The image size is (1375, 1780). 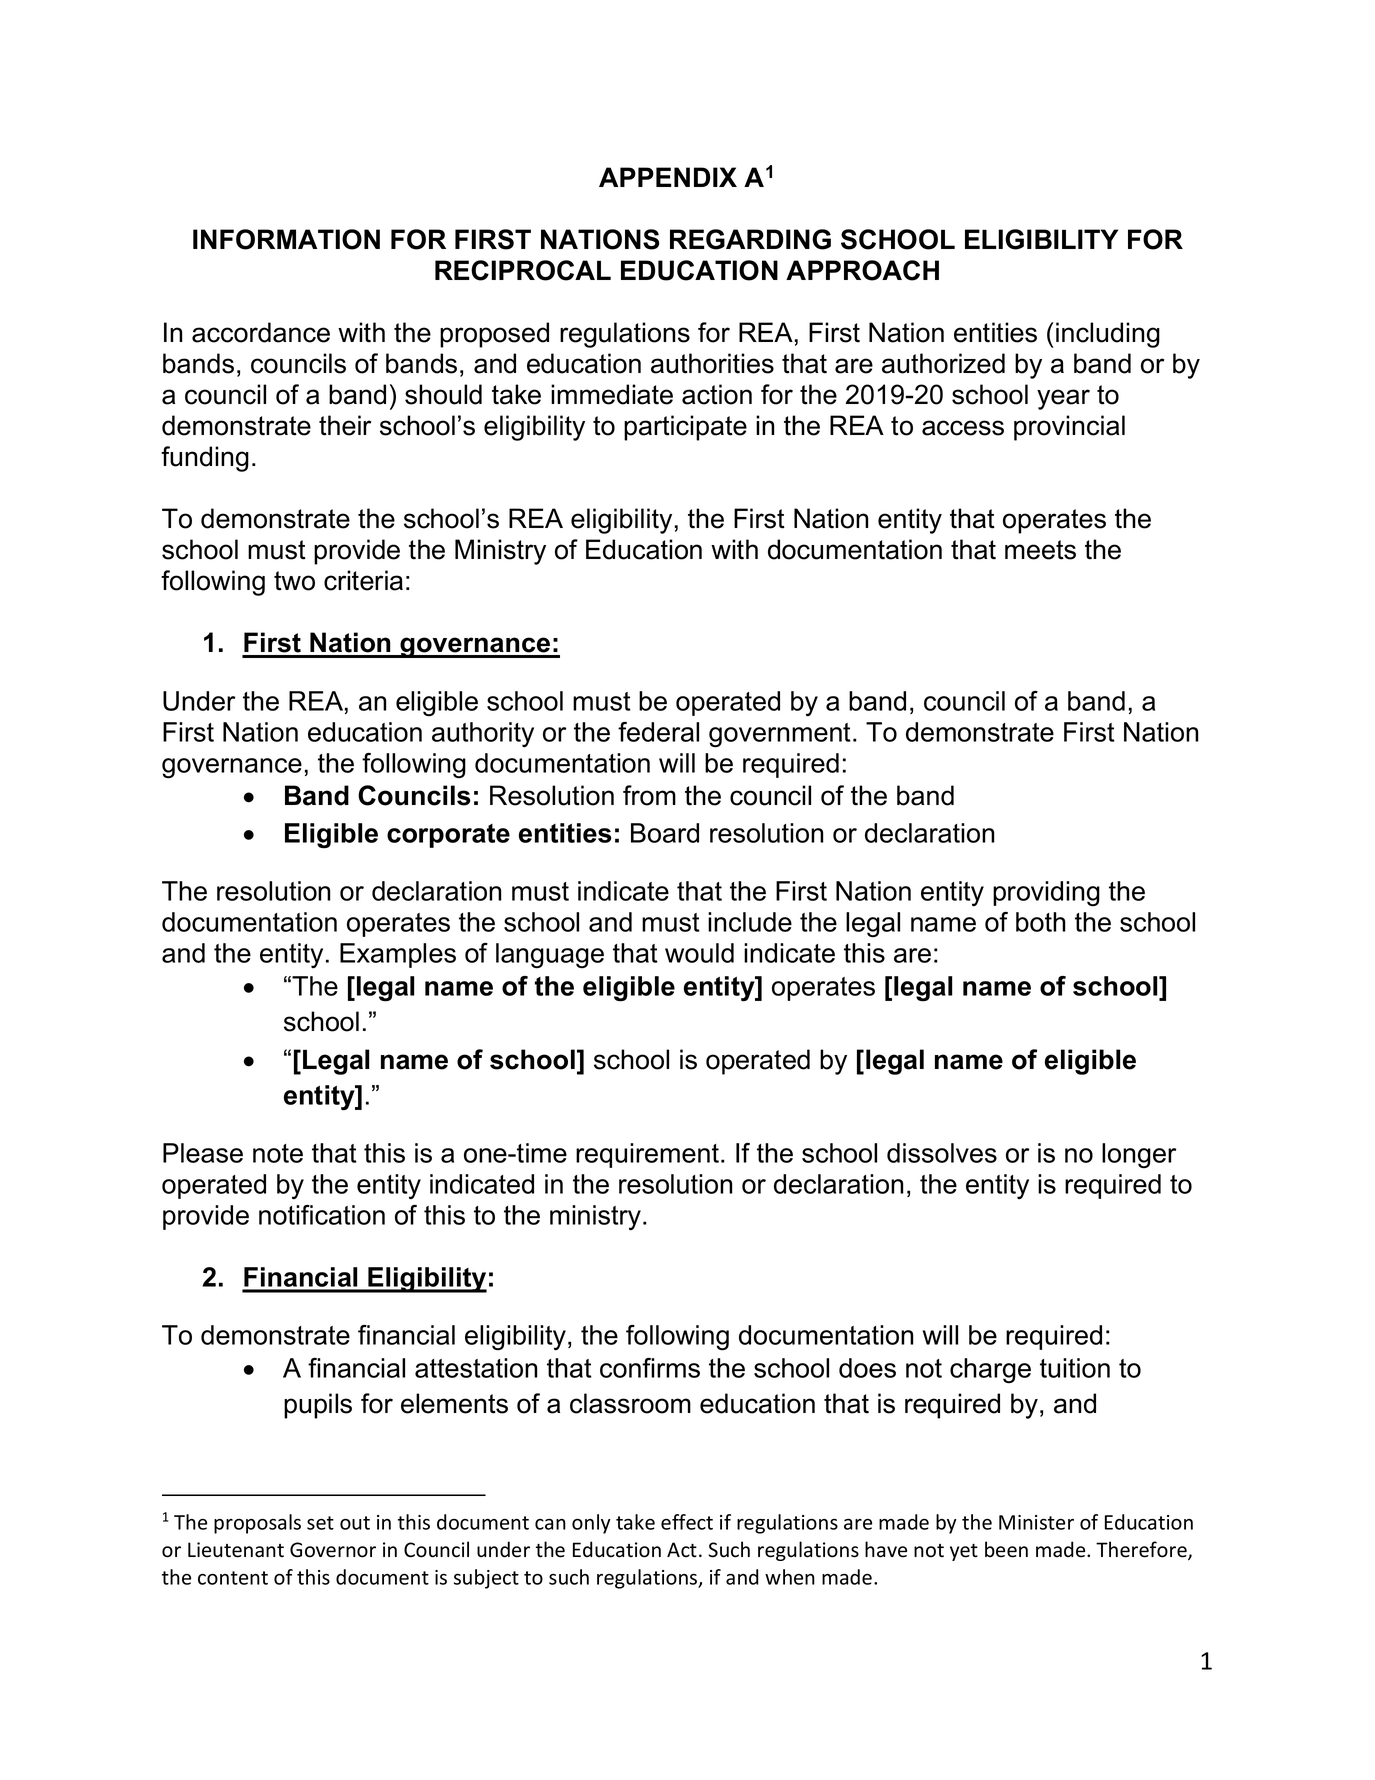 I want to click on requirement, so click(x=647, y=1155).
